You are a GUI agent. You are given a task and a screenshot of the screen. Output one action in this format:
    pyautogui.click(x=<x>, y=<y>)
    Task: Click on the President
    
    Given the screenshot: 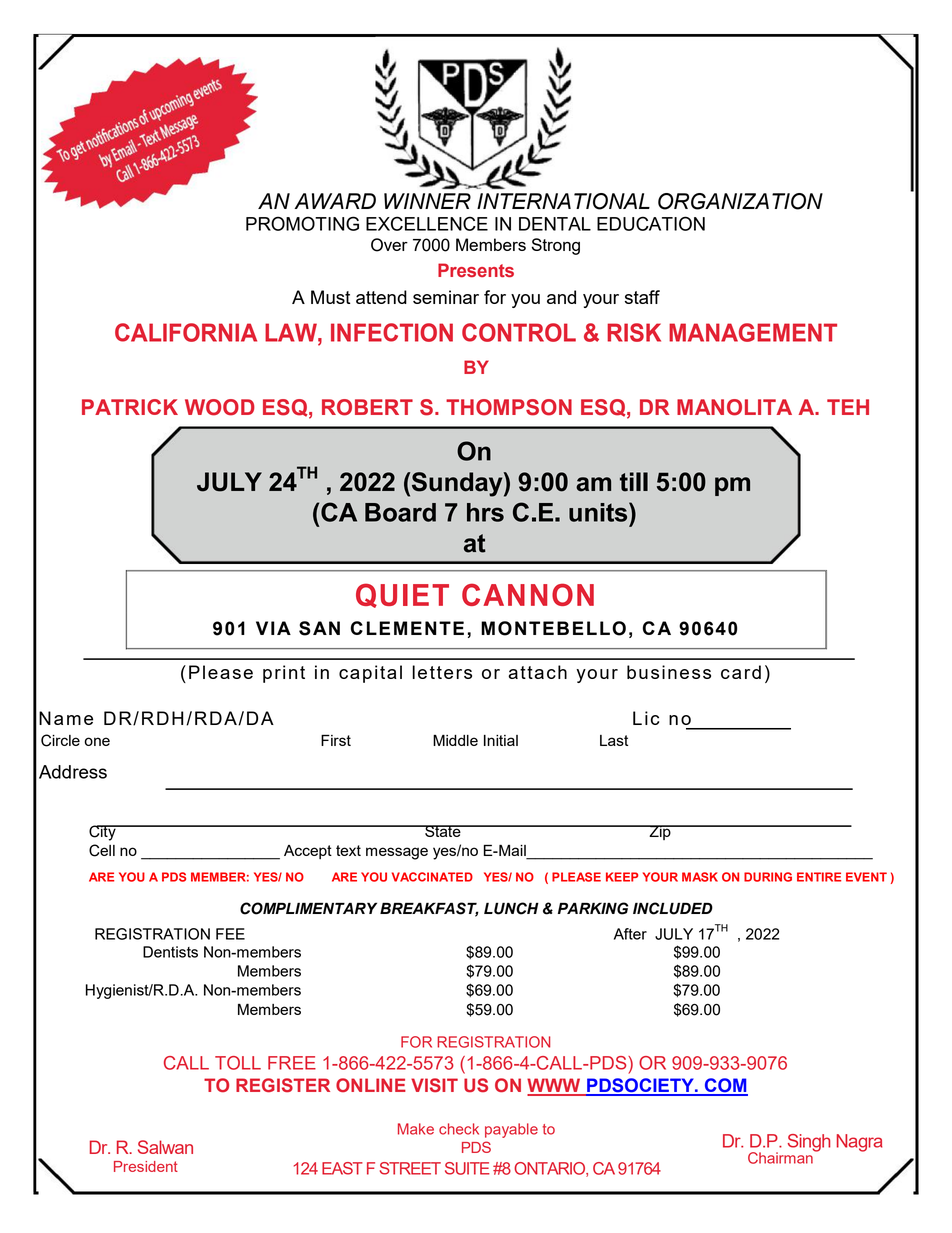 What is the action you would take?
    pyautogui.click(x=146, y=1166)
